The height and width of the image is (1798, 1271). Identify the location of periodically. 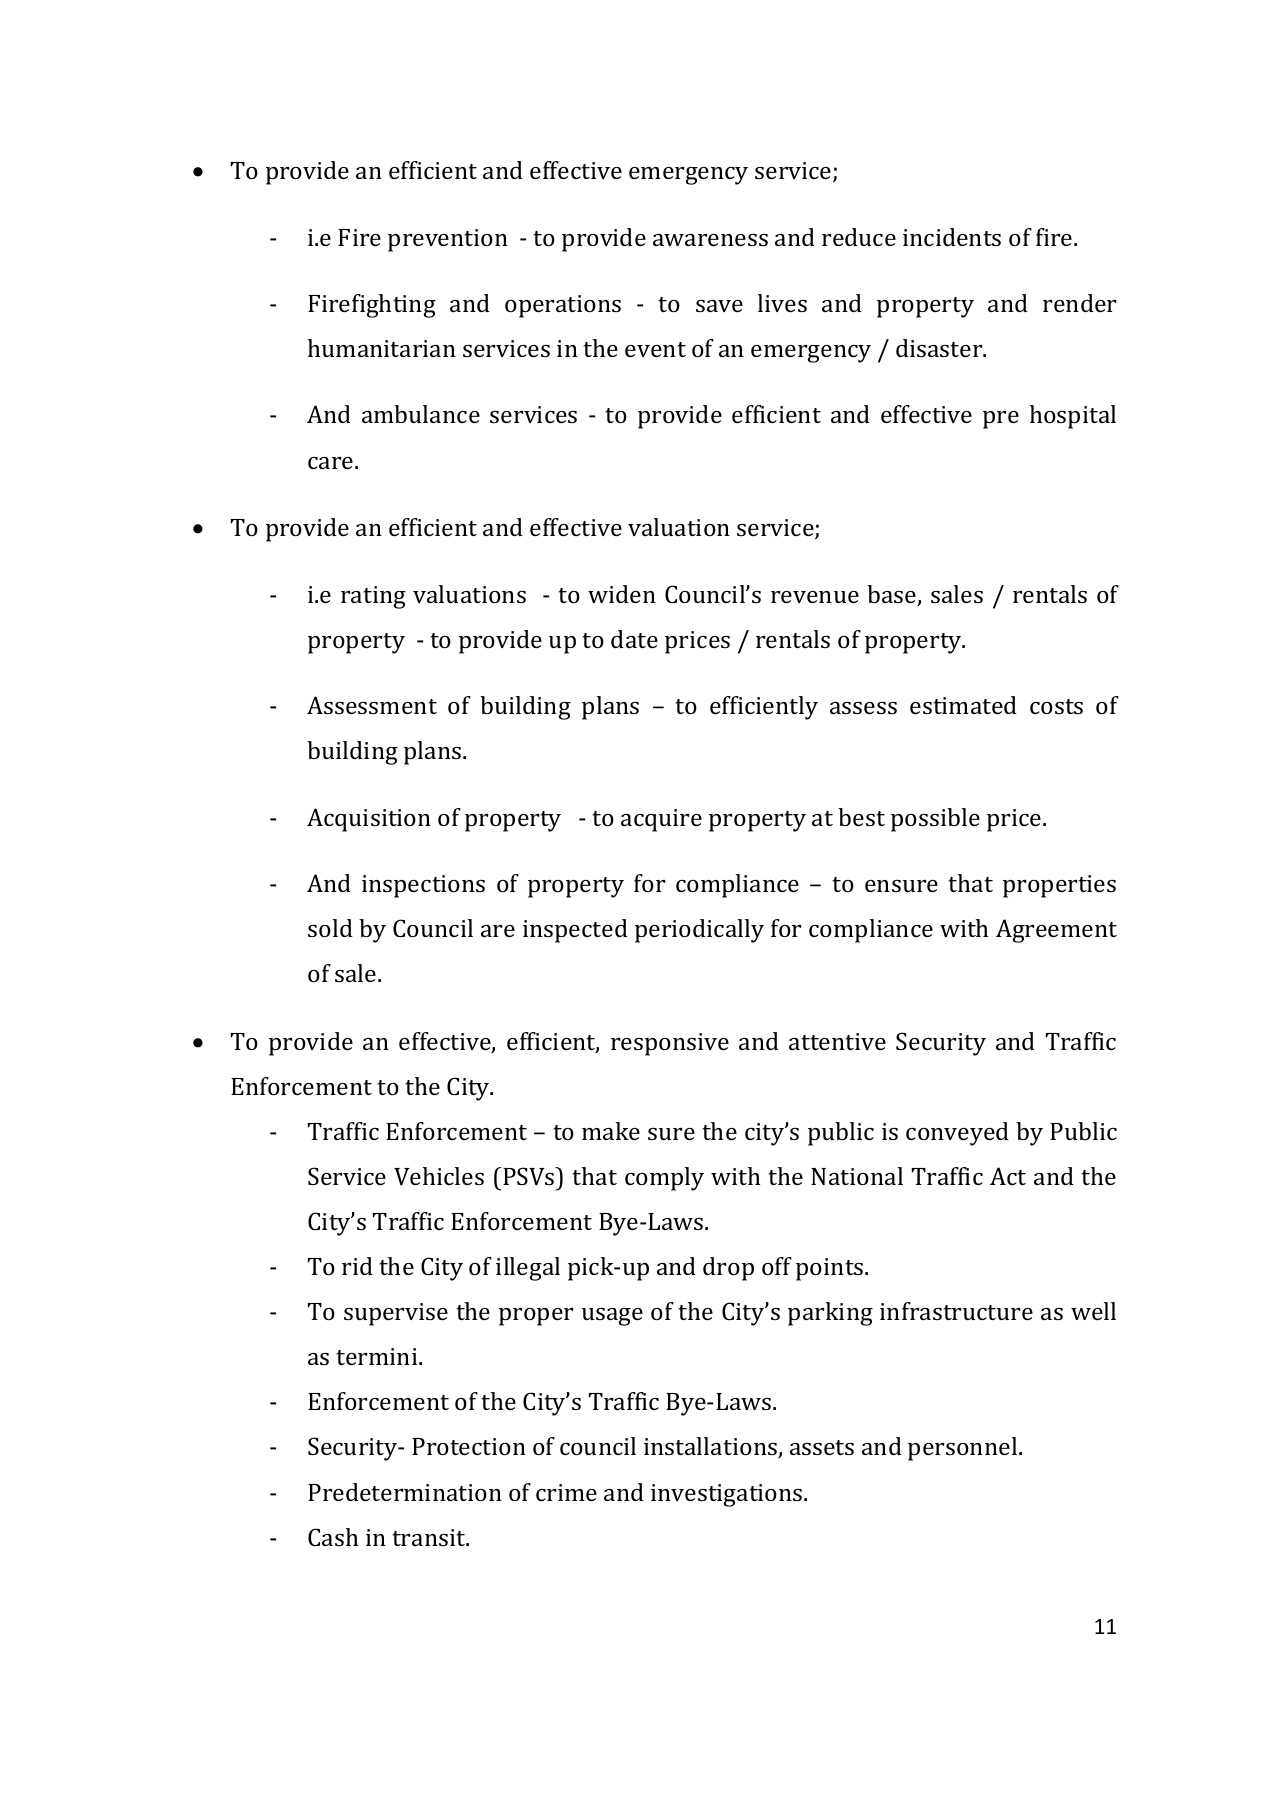
(699, 931).
